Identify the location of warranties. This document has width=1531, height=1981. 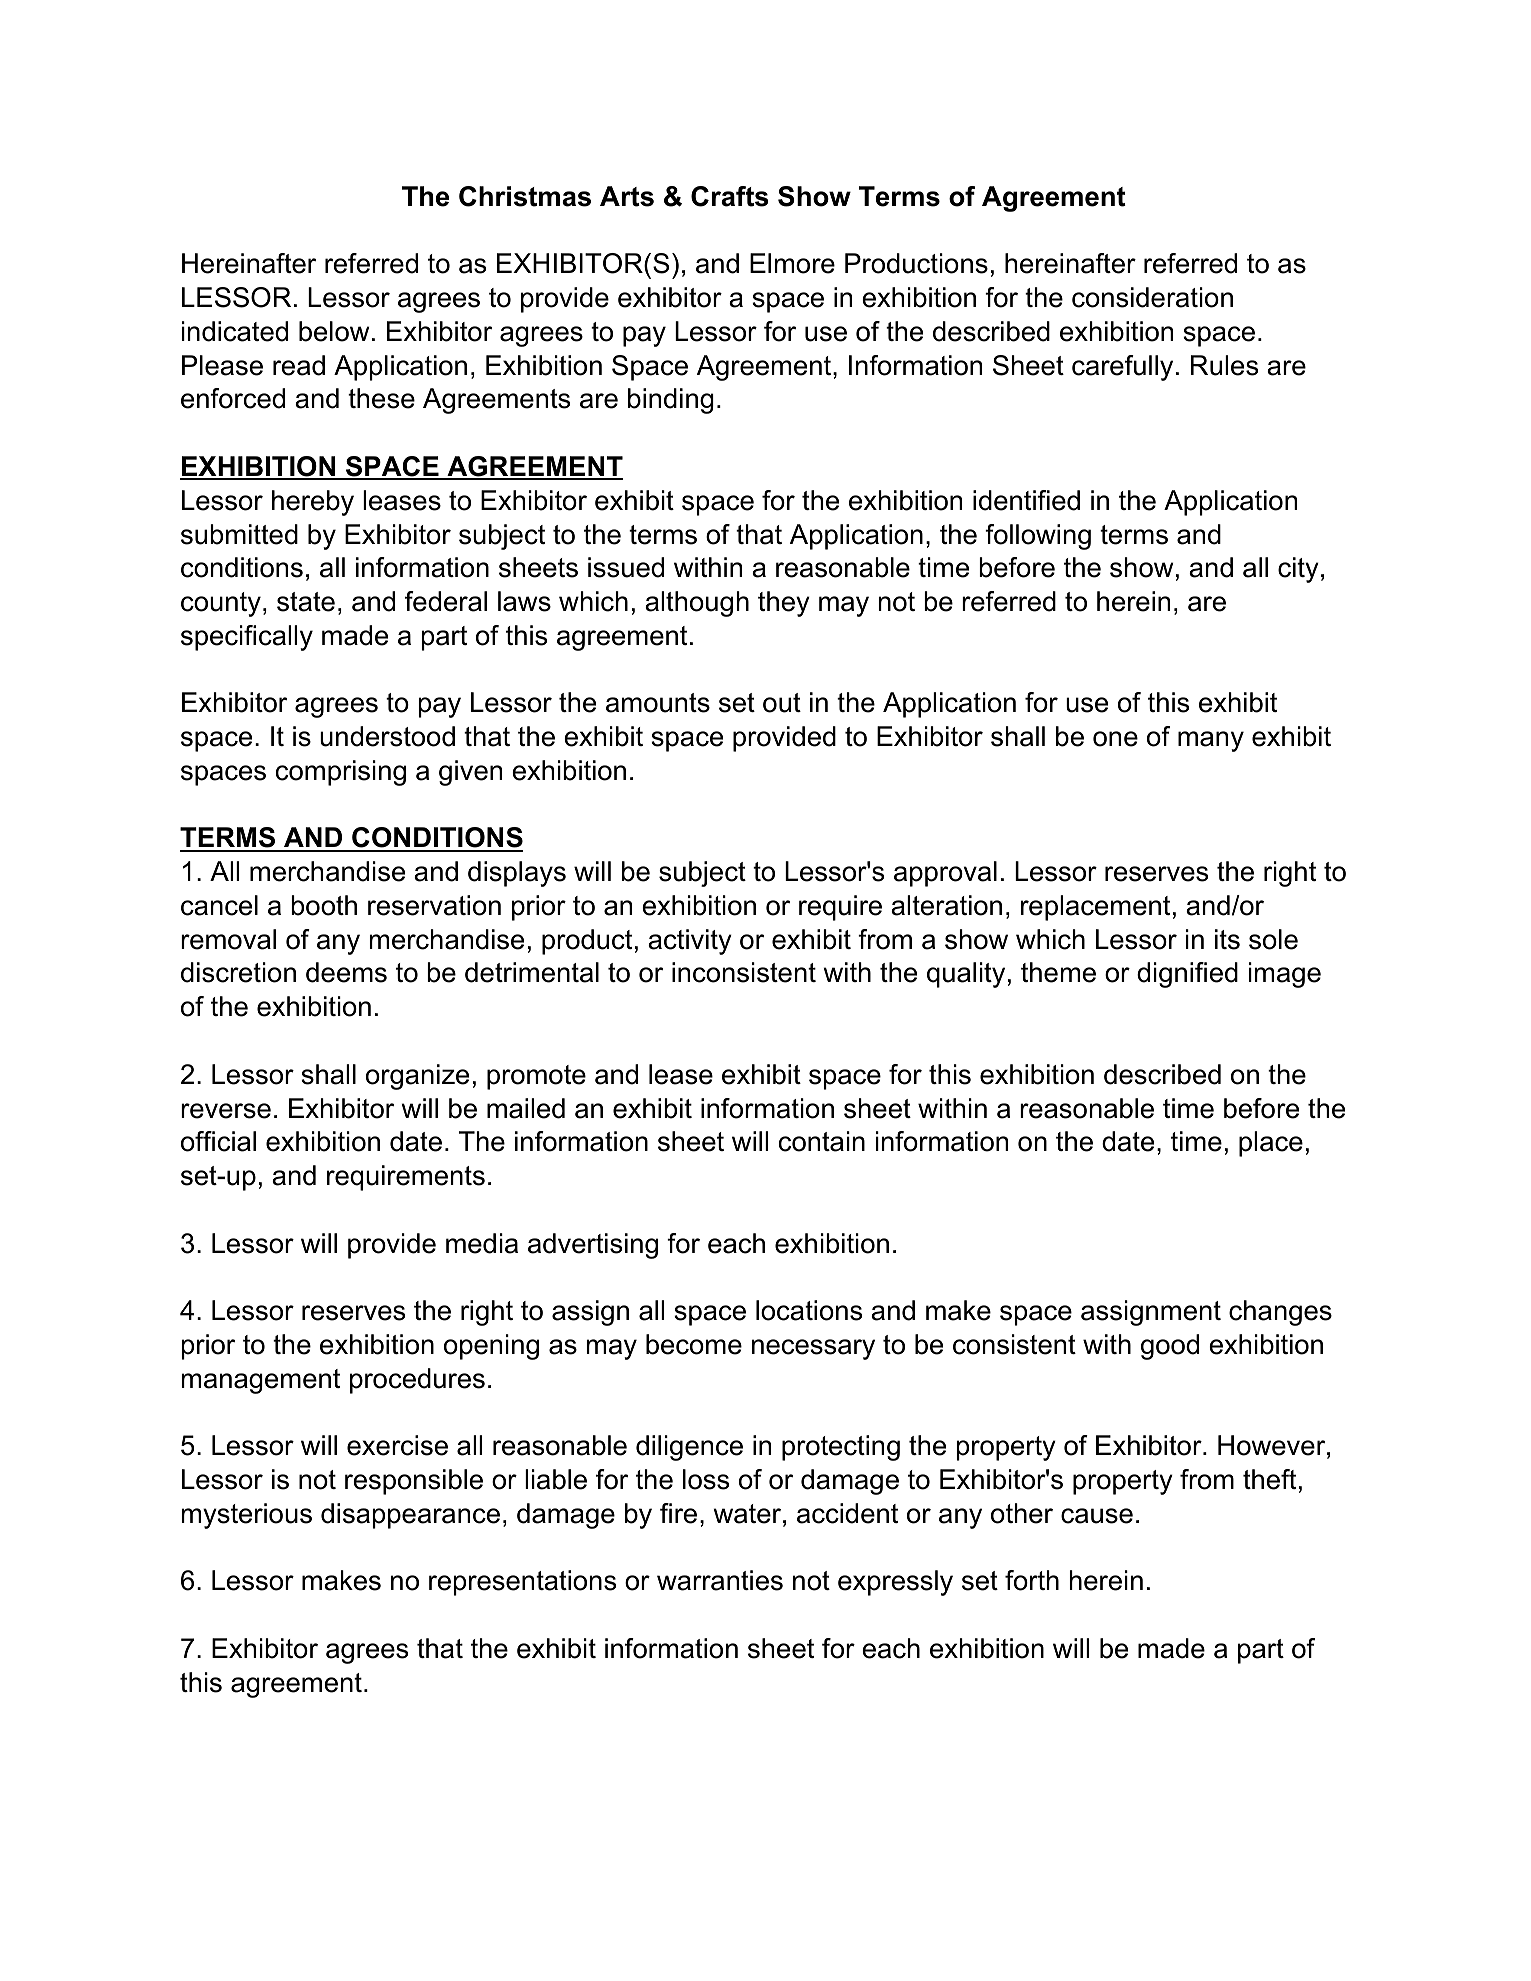
(720, 1580).
